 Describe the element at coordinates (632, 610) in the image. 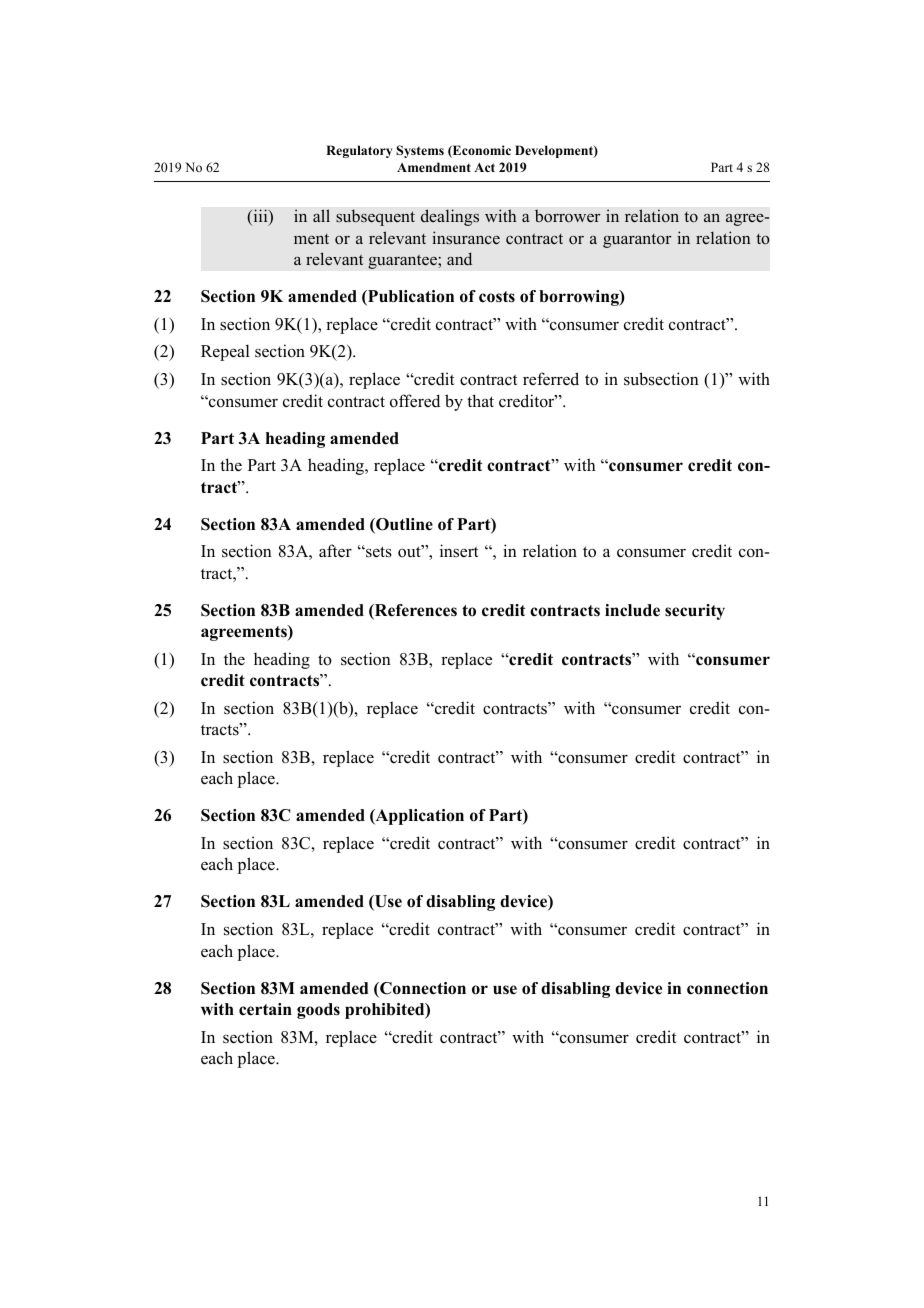

I see `include` at that location.
